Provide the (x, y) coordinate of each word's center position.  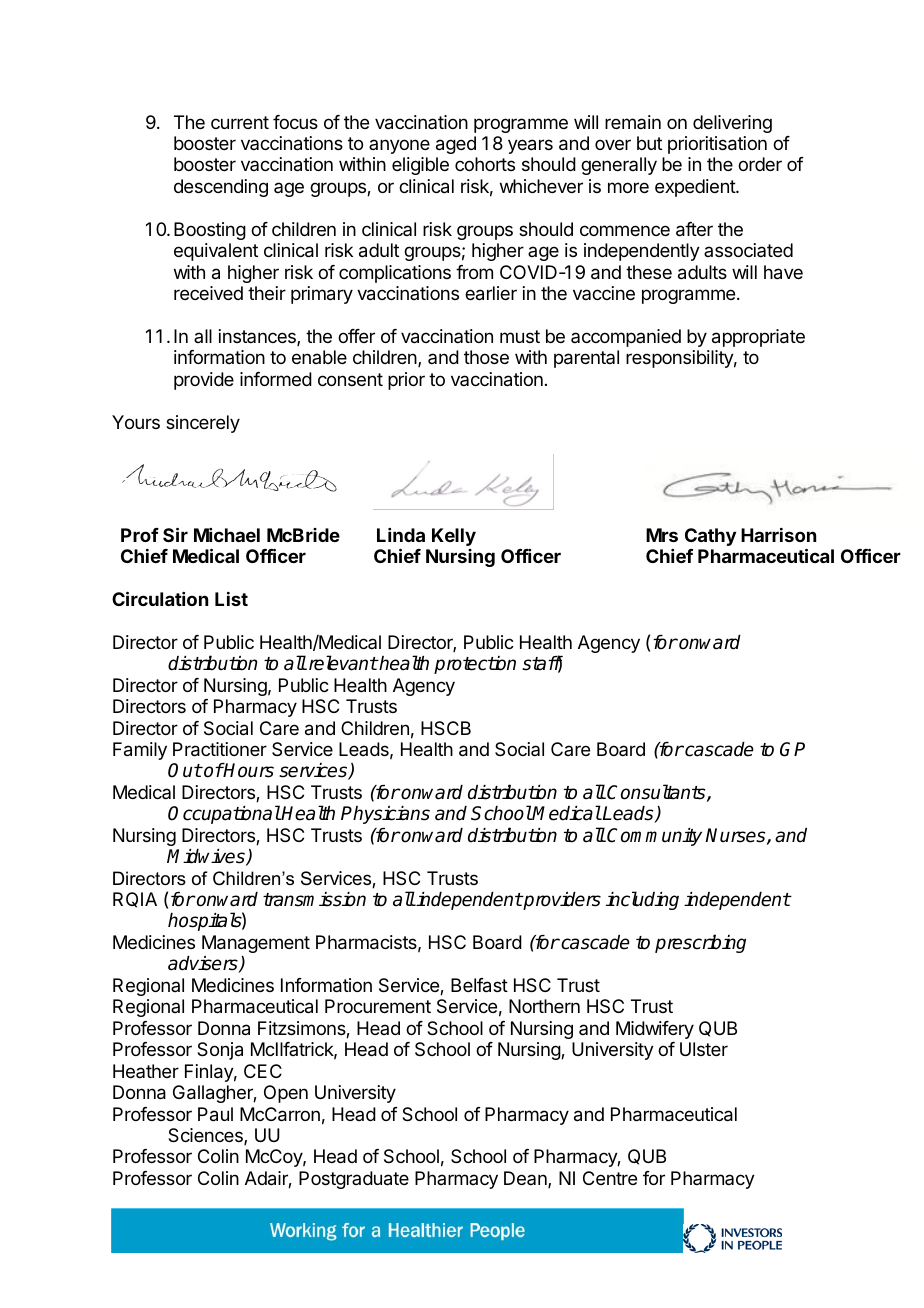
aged (456, 145)
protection (475, 665)
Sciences (206, 1136)
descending (221, 188)
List (231, 599)
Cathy (710, 537)
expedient (696, 188)
